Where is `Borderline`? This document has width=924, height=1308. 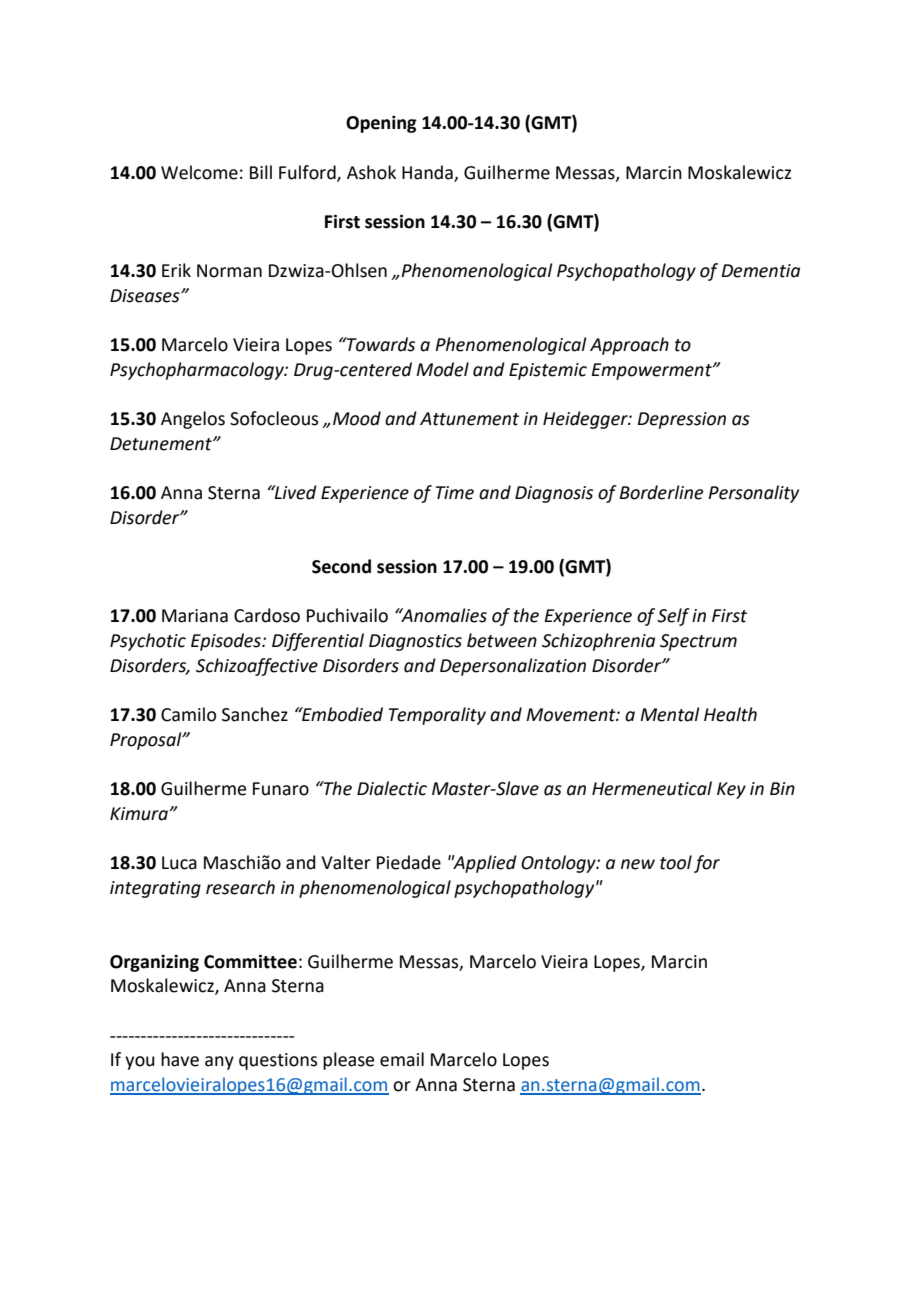
Borderline is located at coordinates (661, 492).
